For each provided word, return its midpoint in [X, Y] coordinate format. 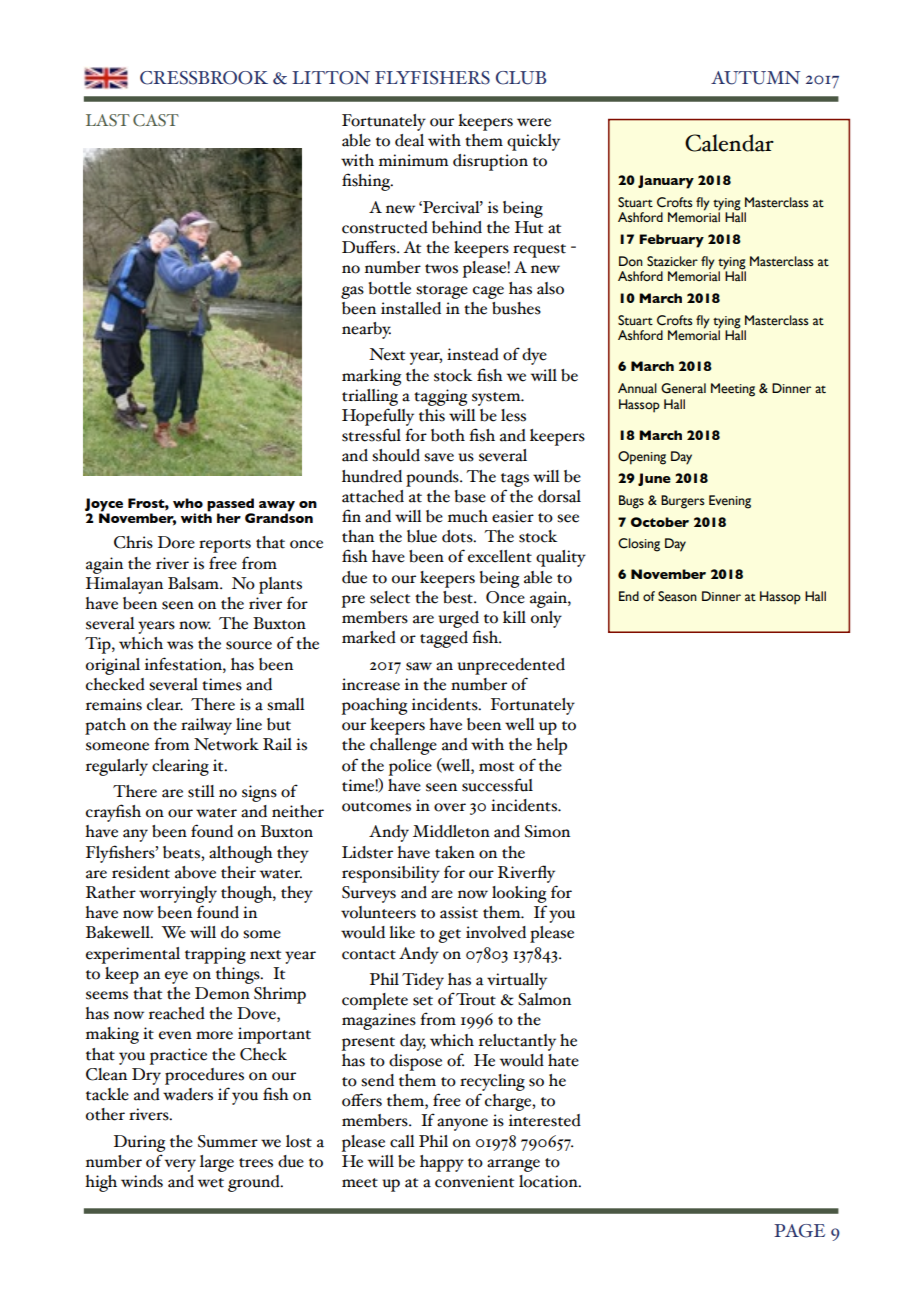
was [180, 645]
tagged [444, 639]
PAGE [799, 1231]
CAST [156, 120]
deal [409, 140]
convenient [474, 1181]
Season [677, 596]
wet [211, 1183]
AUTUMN [755, 78]
